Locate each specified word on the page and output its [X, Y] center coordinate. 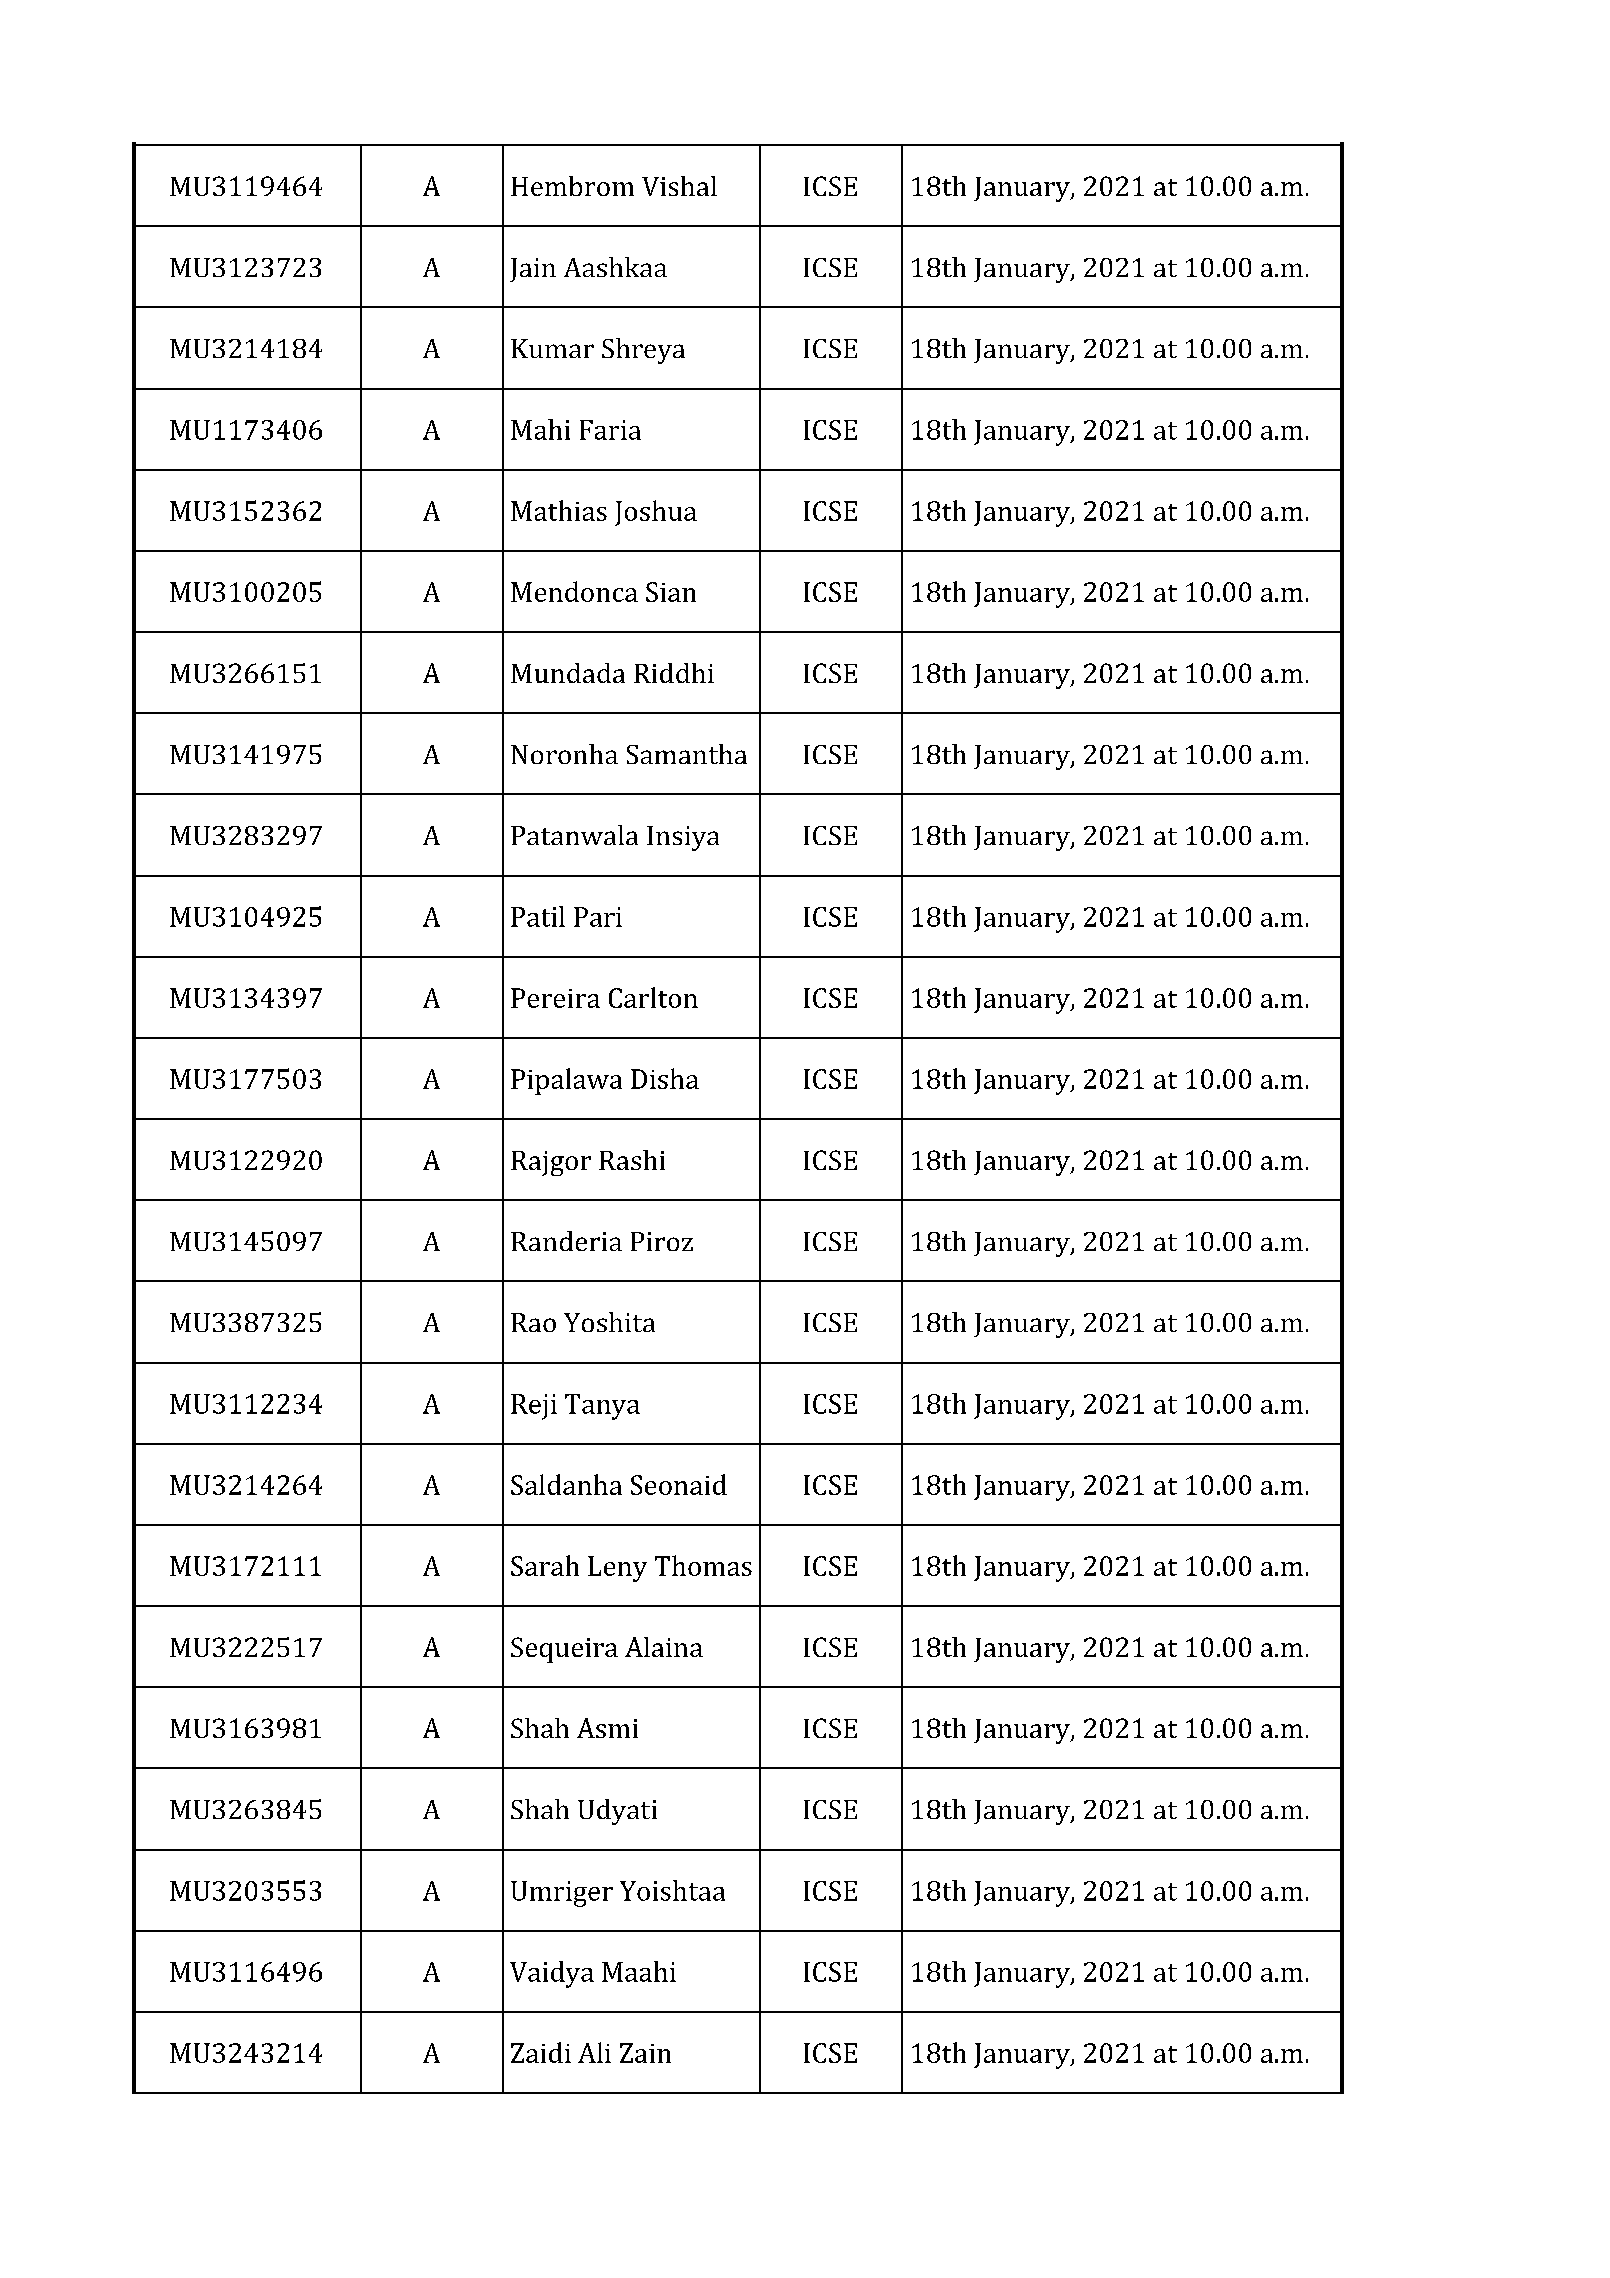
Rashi [632, 1160]
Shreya [643, 351]
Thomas [703, 1565]
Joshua [656, 513]
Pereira [555, 998]
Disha [665, 1078]
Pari [598, 917]
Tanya [602, 1407]
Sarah [545, 1565]
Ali [594, 2052]
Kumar [552, 348]
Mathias [559, 510]
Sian [671, 592]
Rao [533, 1322]
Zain [645, 2053]
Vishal [679, 186]
